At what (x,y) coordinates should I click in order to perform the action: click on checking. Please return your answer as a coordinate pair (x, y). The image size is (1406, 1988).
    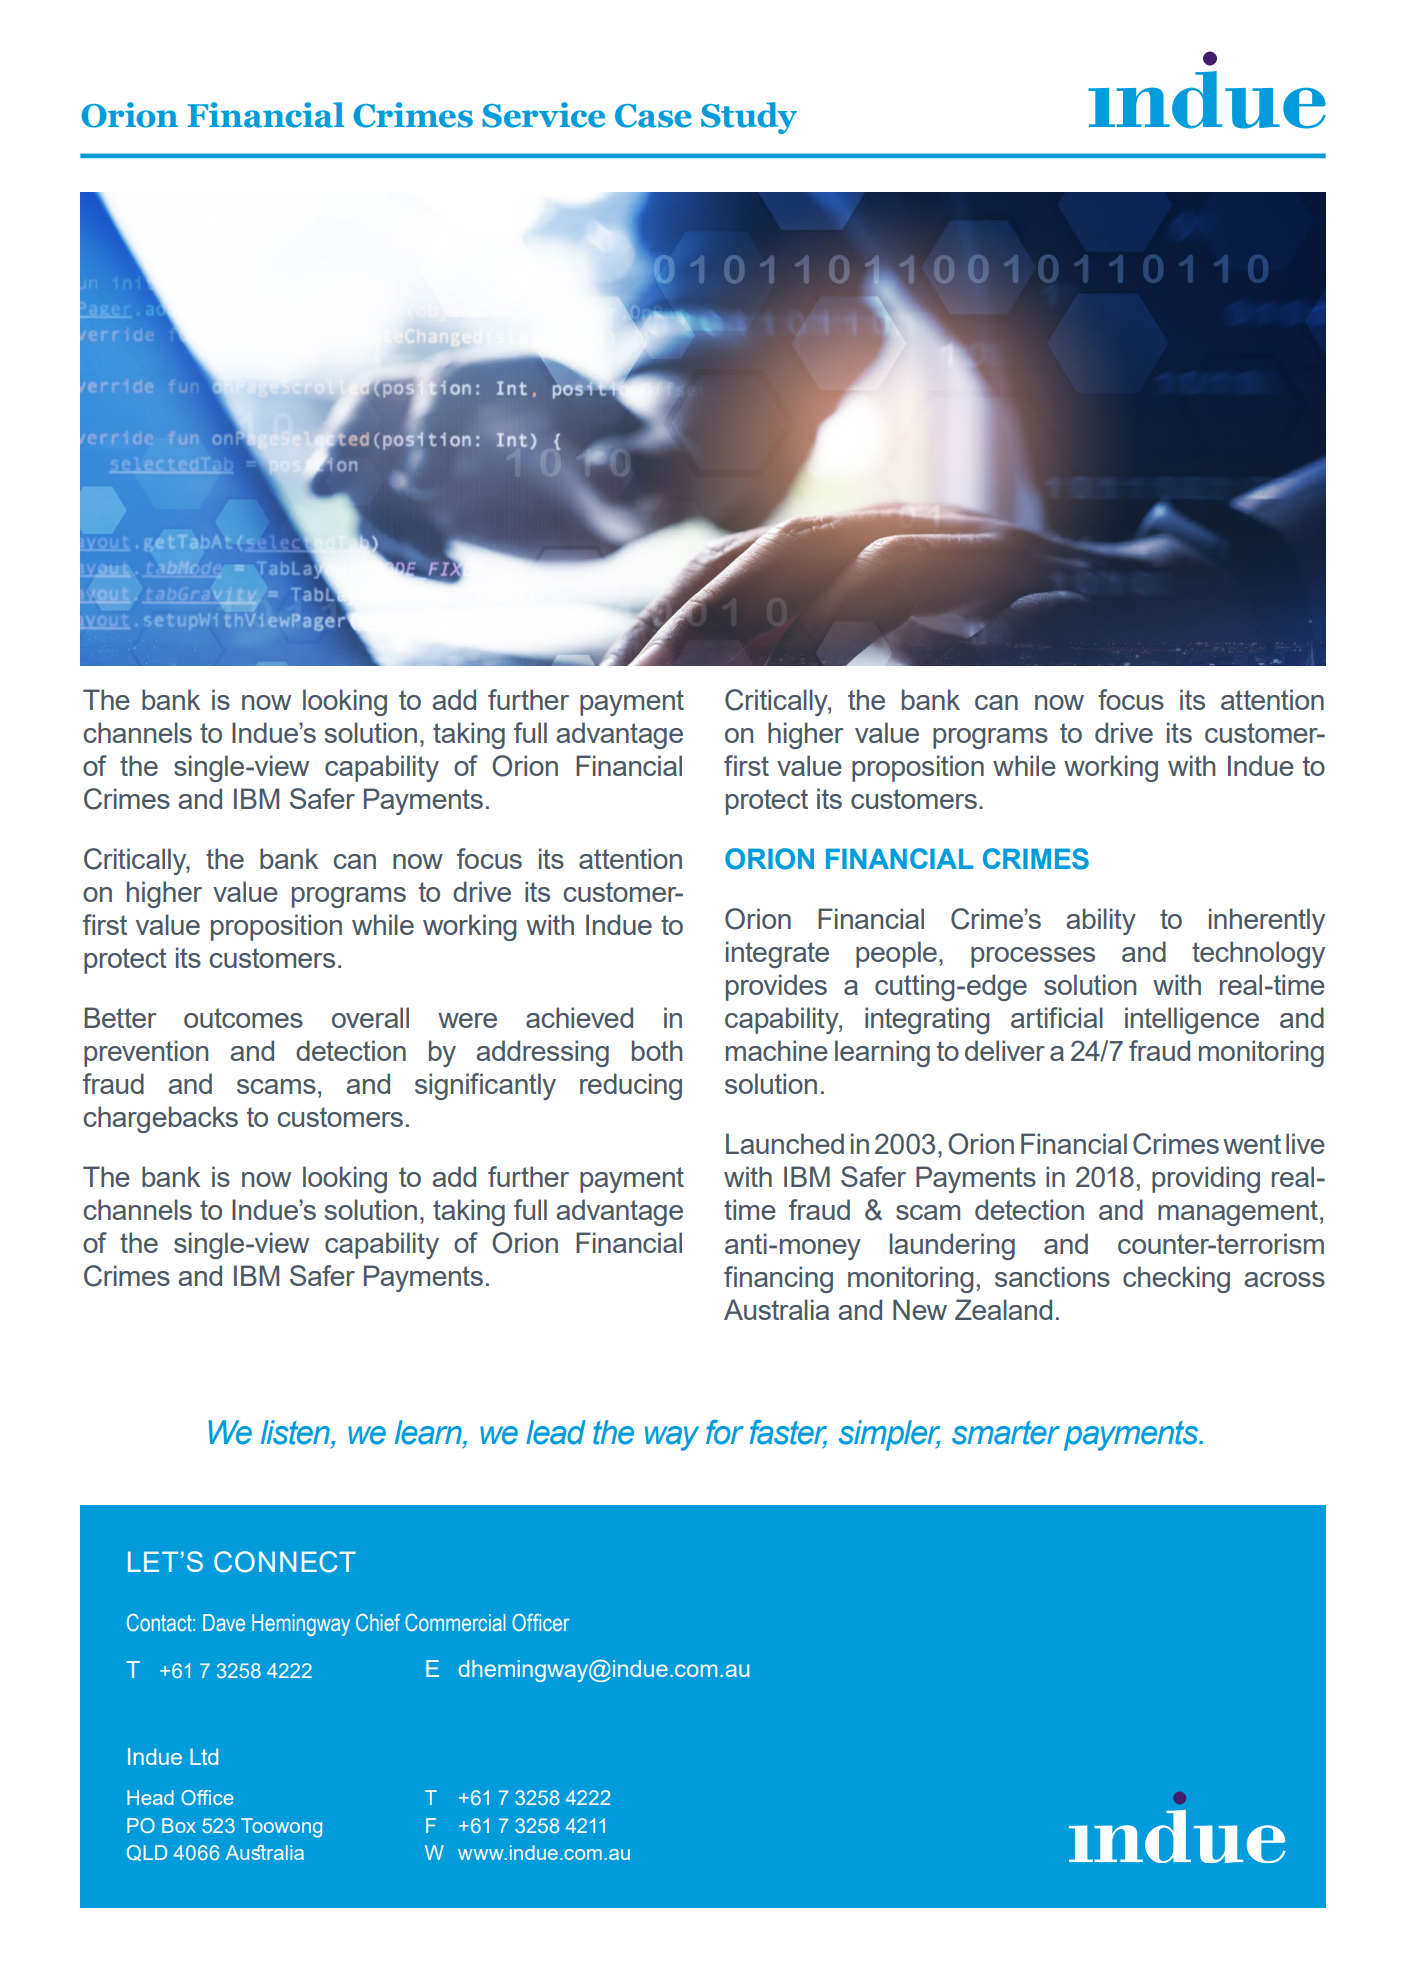
    Looking at the image, I should click on (1176, 1279).
